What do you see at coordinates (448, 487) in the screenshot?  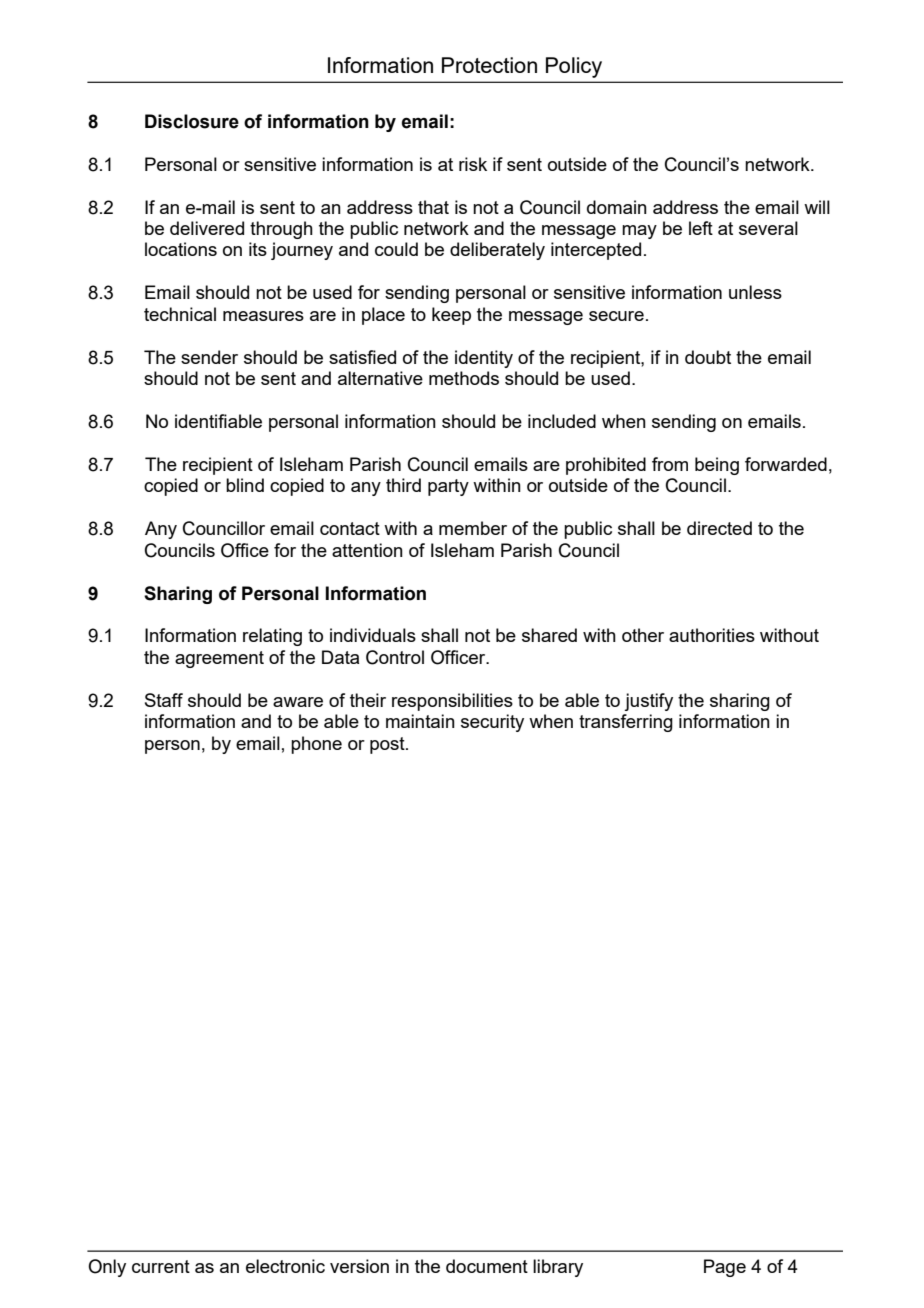 I see `party` at bounding box center [448, 487].
